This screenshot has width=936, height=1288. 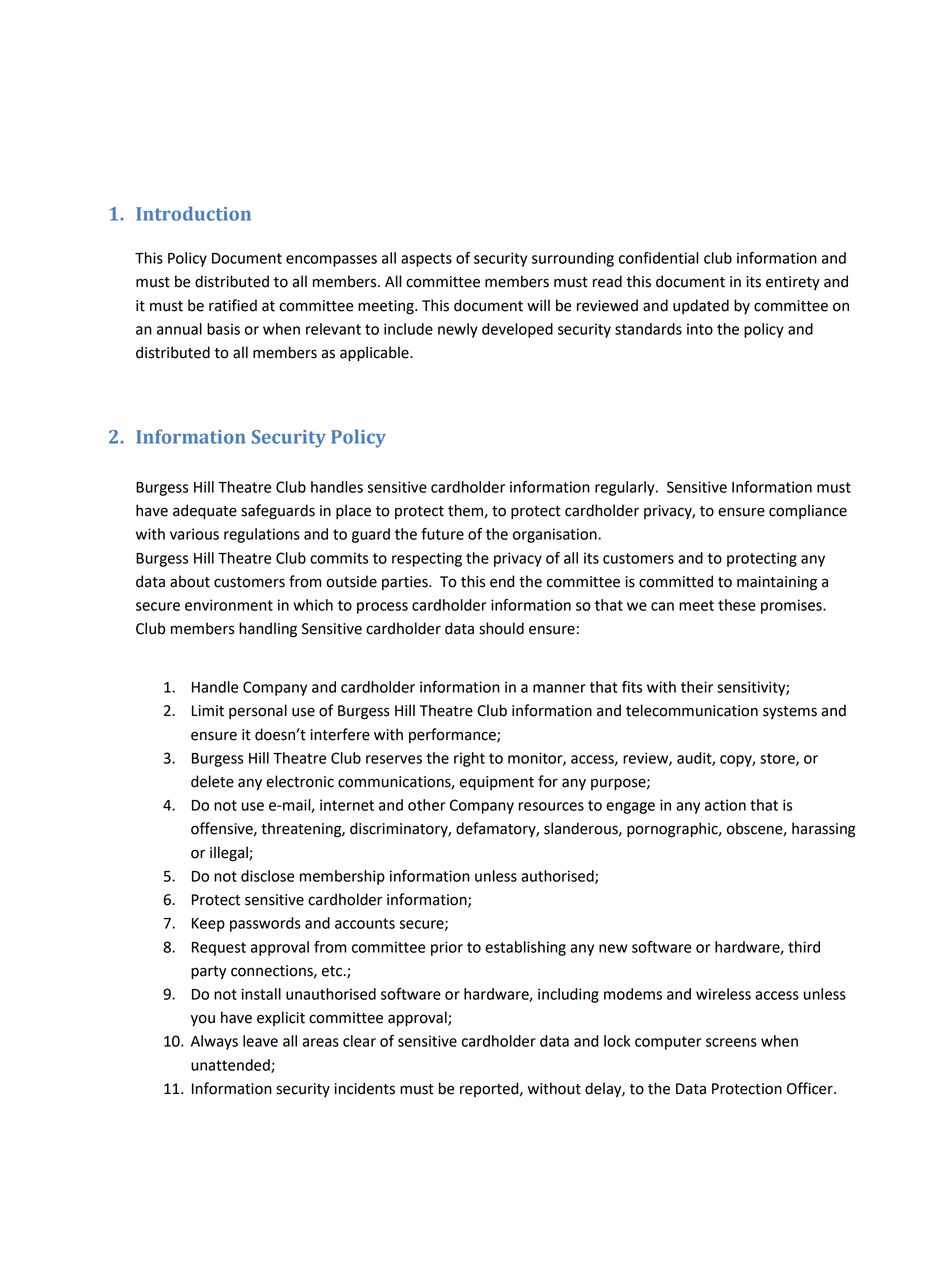 What do you see at coordinates (737, 605) in the screenshot?
I see `these` at bounding box center [737, 605].
